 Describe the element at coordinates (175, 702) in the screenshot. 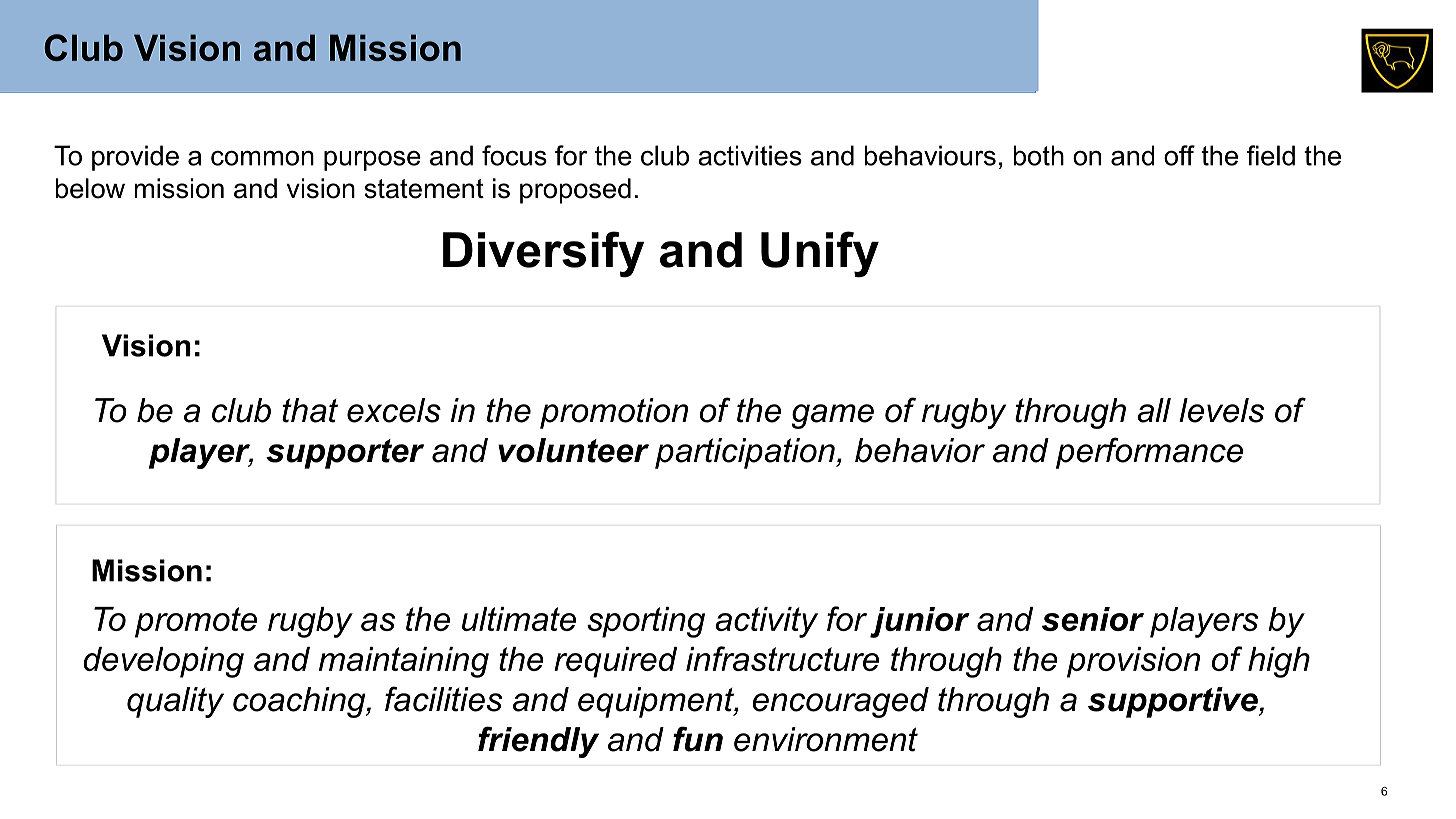

I see `quality` at that location.
